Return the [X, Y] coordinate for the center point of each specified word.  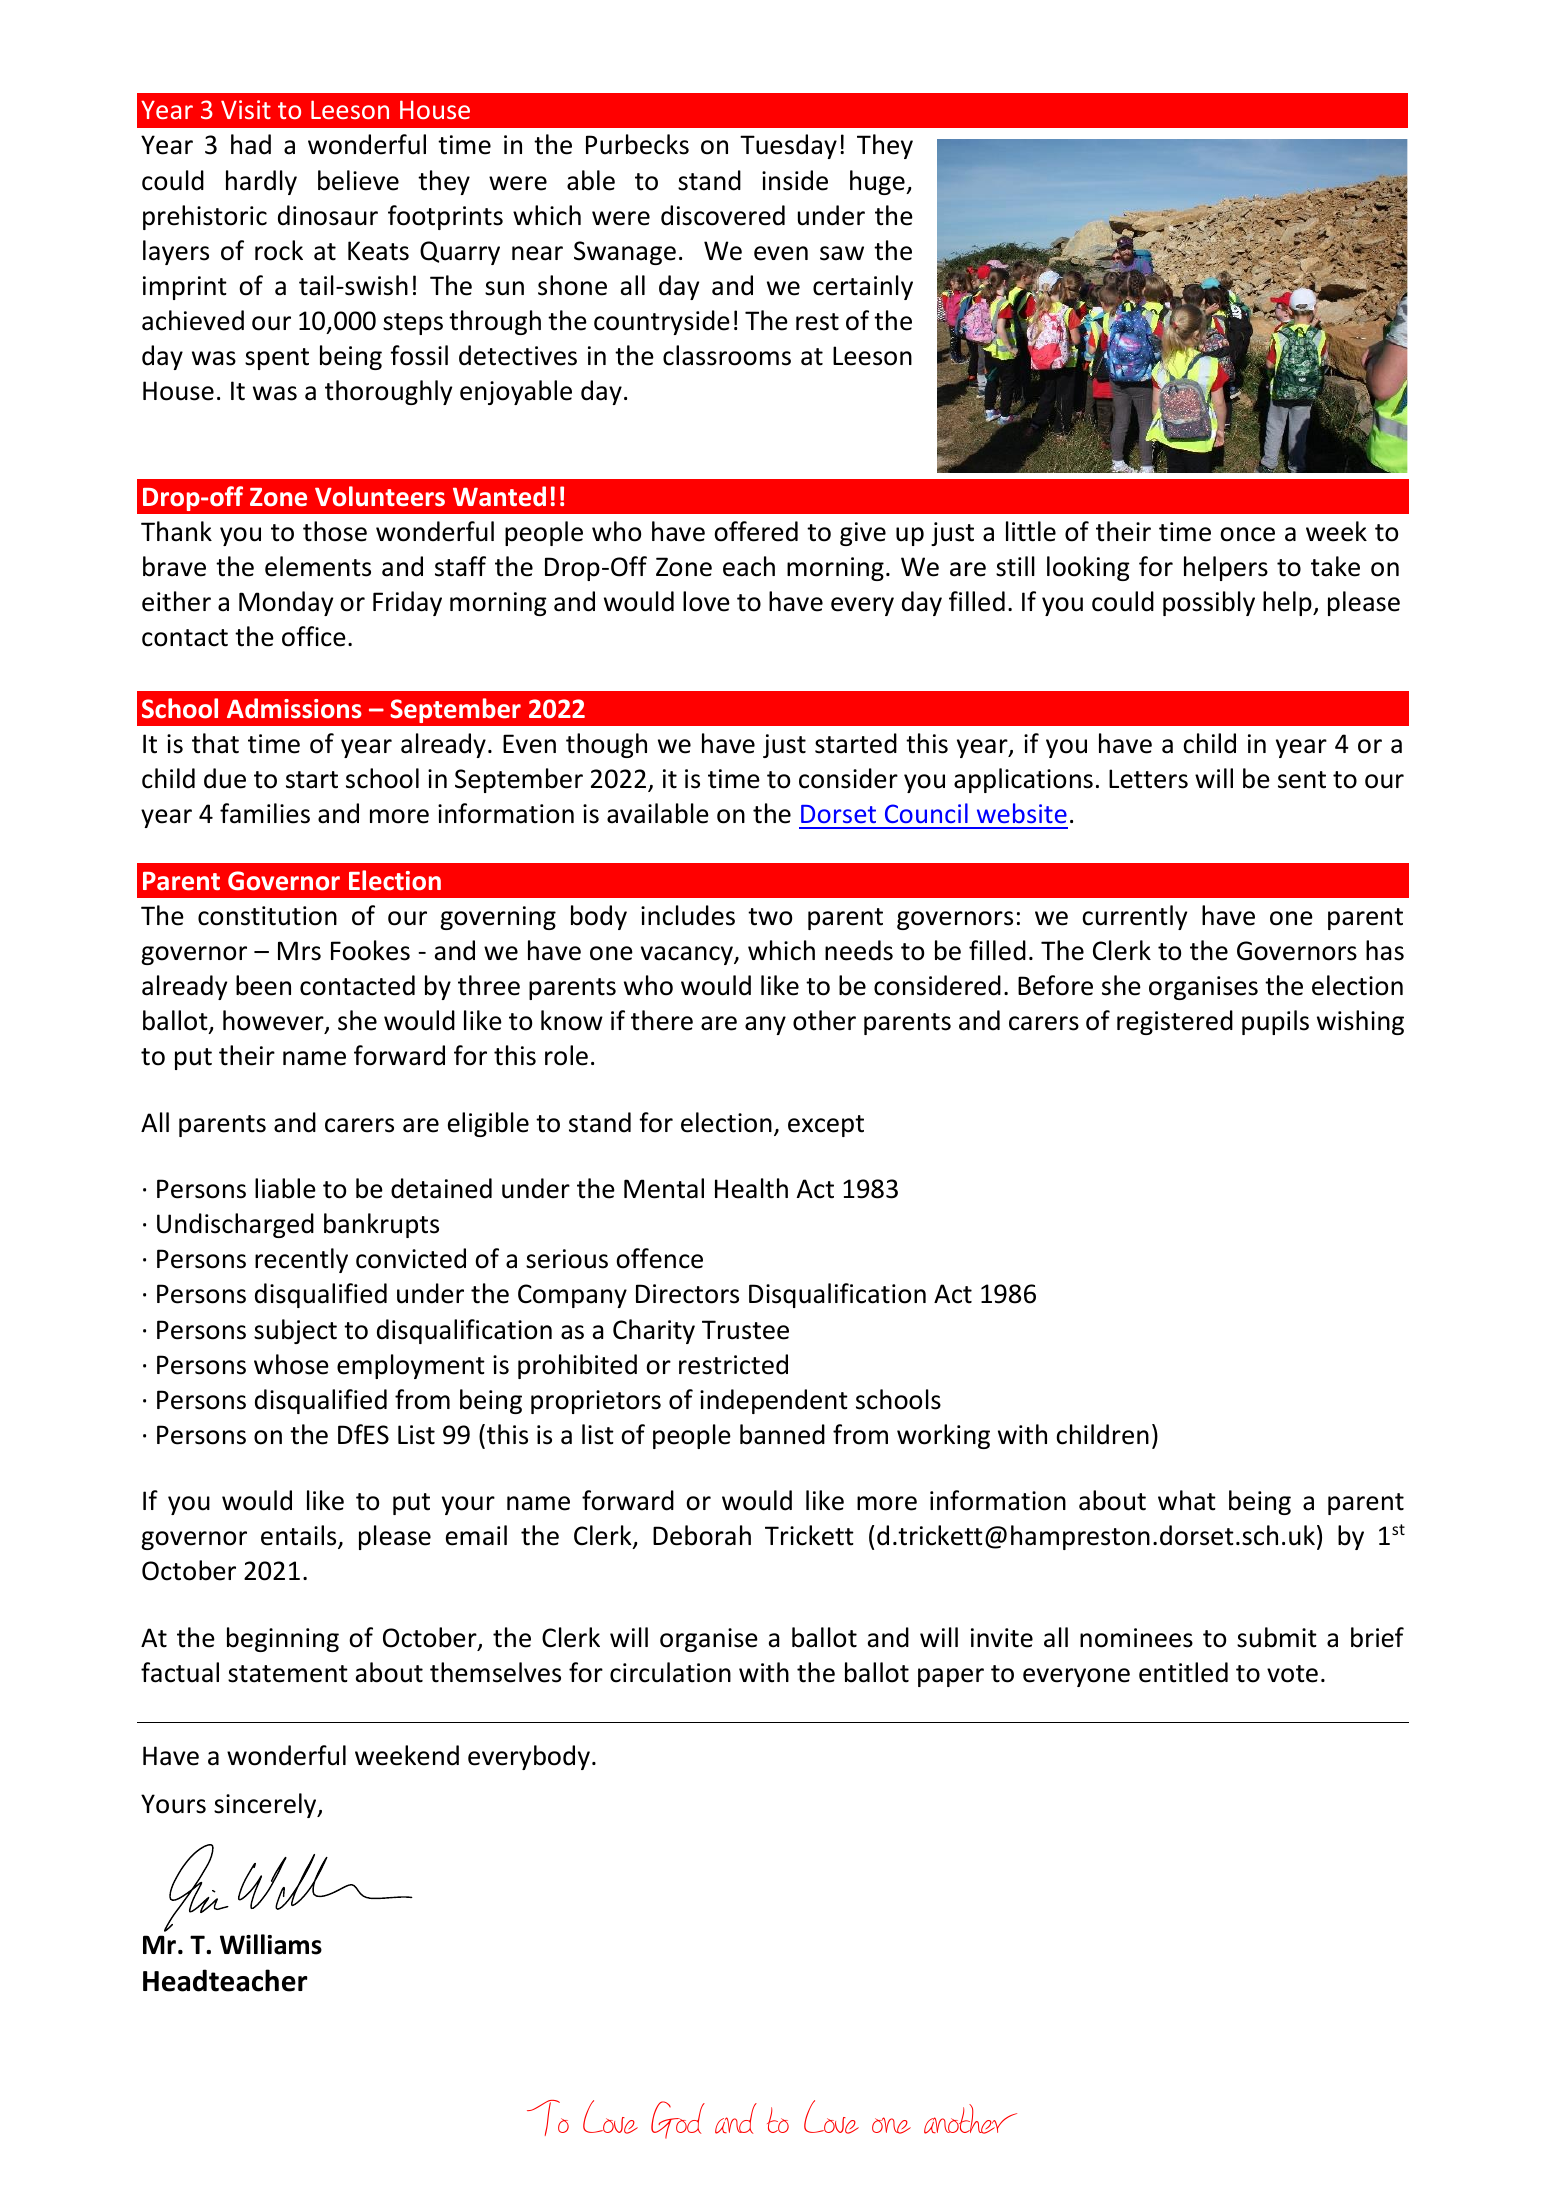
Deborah [702, 1535]
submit [1277, 1637]
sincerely [266, 1805]
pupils [1275, 1022]
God [678, 2120]
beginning [283, 1639]
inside [795, 180]
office [314, 636]
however [274, 1021]
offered [756, 531]
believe [358, 180]
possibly [1209, 603]
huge [878, 182]
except [826, 1126]
